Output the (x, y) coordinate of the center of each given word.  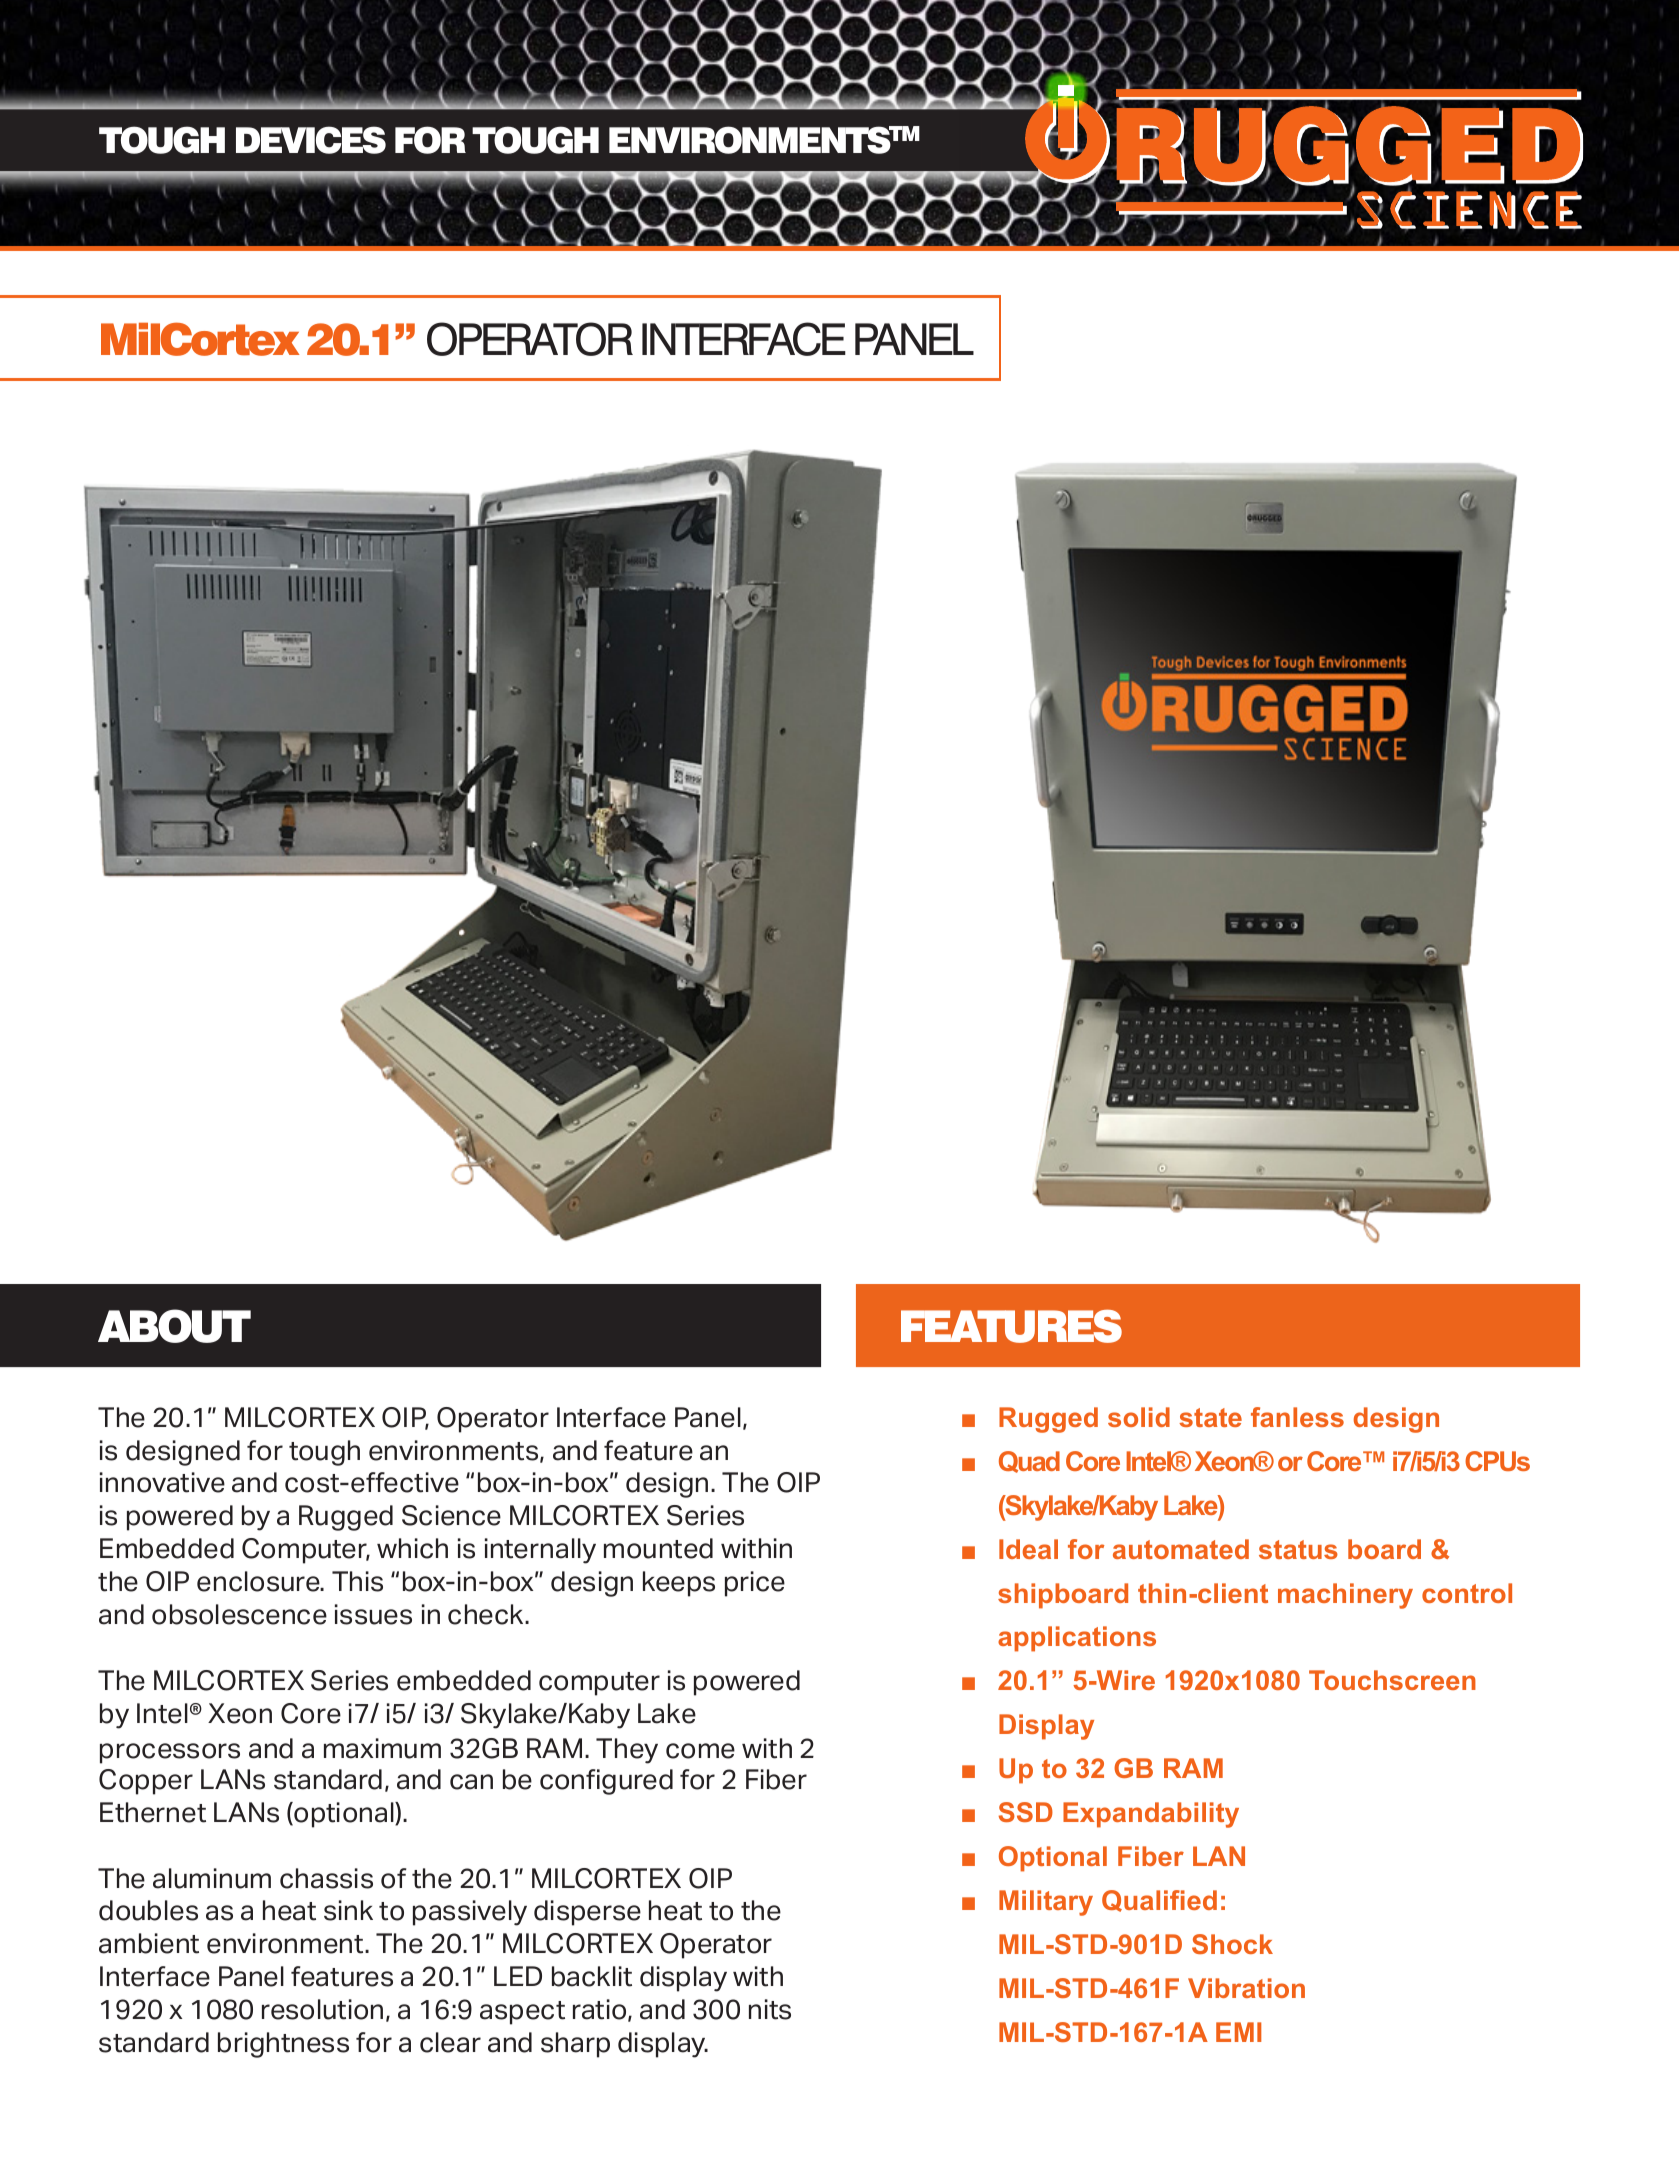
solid (1139, 1417)
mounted (658, 1548)
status (1298, 1549)
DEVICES (311, 140)
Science (451, 1515)
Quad (1029, 1462)
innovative (162, 1482)
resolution (322, 2009)
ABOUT (174, 1326)
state (1210, 1417)
